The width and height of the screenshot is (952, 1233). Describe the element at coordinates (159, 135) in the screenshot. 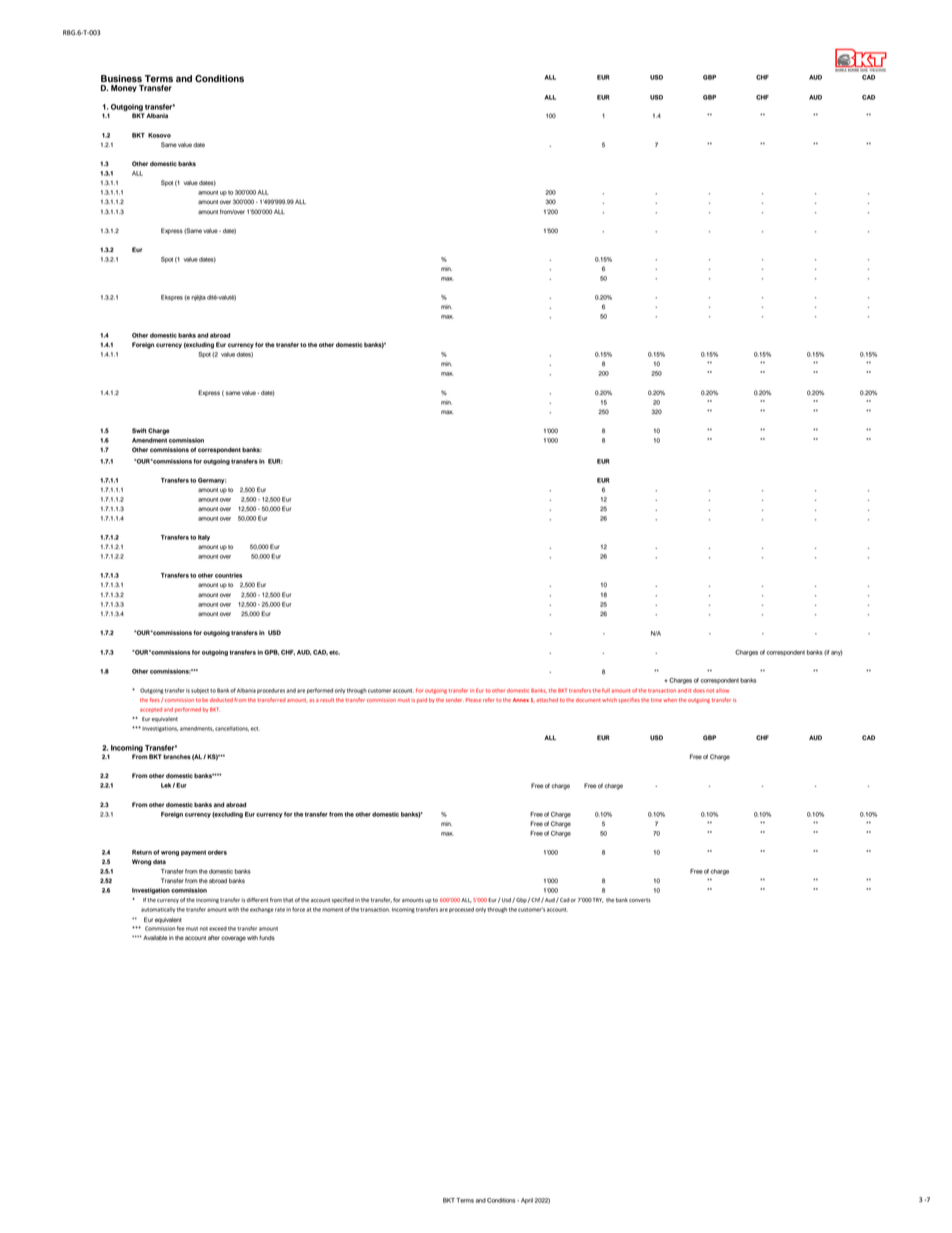

I see `Kosovo` at that location.
